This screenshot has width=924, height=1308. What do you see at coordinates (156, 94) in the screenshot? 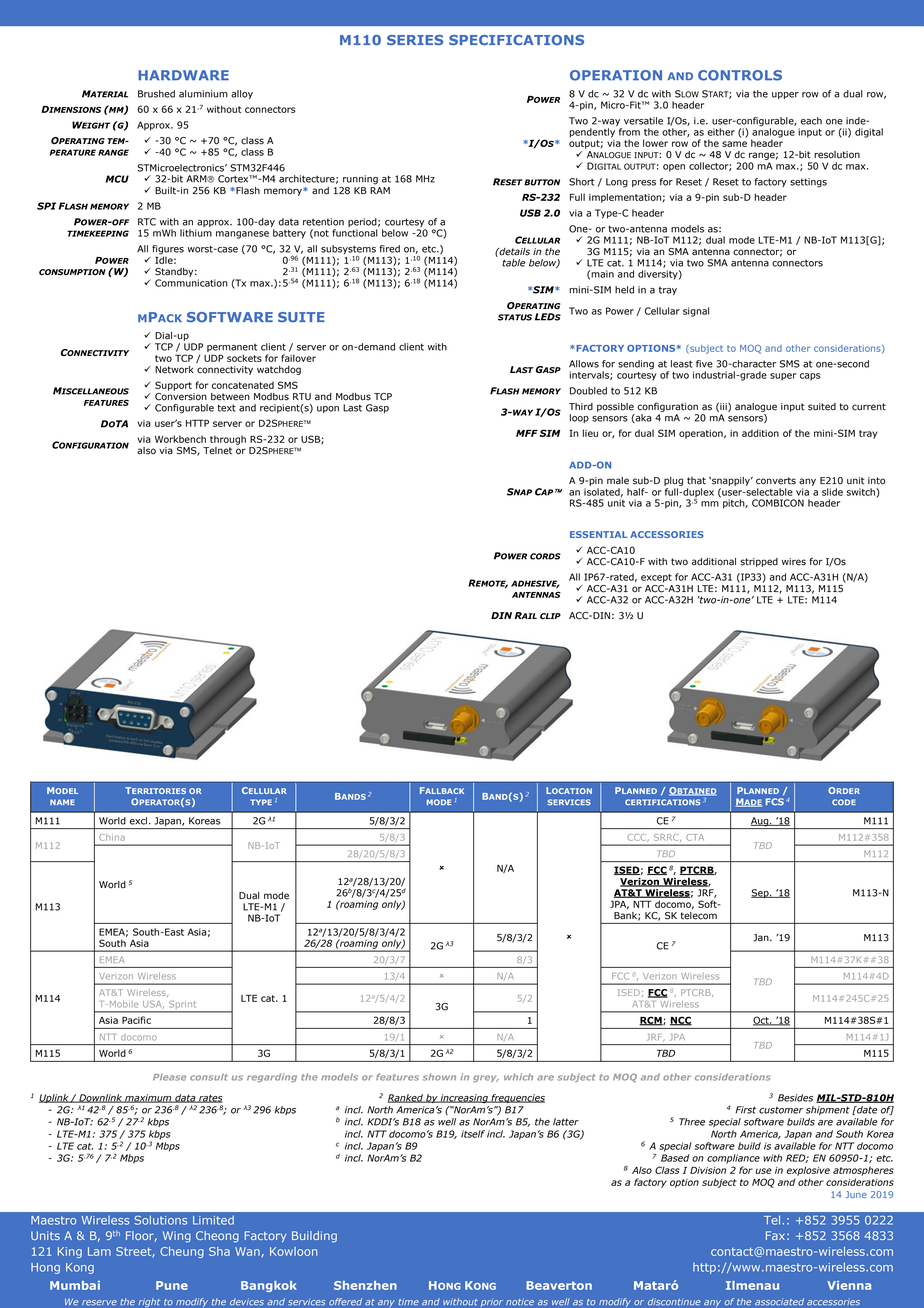
I see `Brushed` at bounding box center [156, 94].
